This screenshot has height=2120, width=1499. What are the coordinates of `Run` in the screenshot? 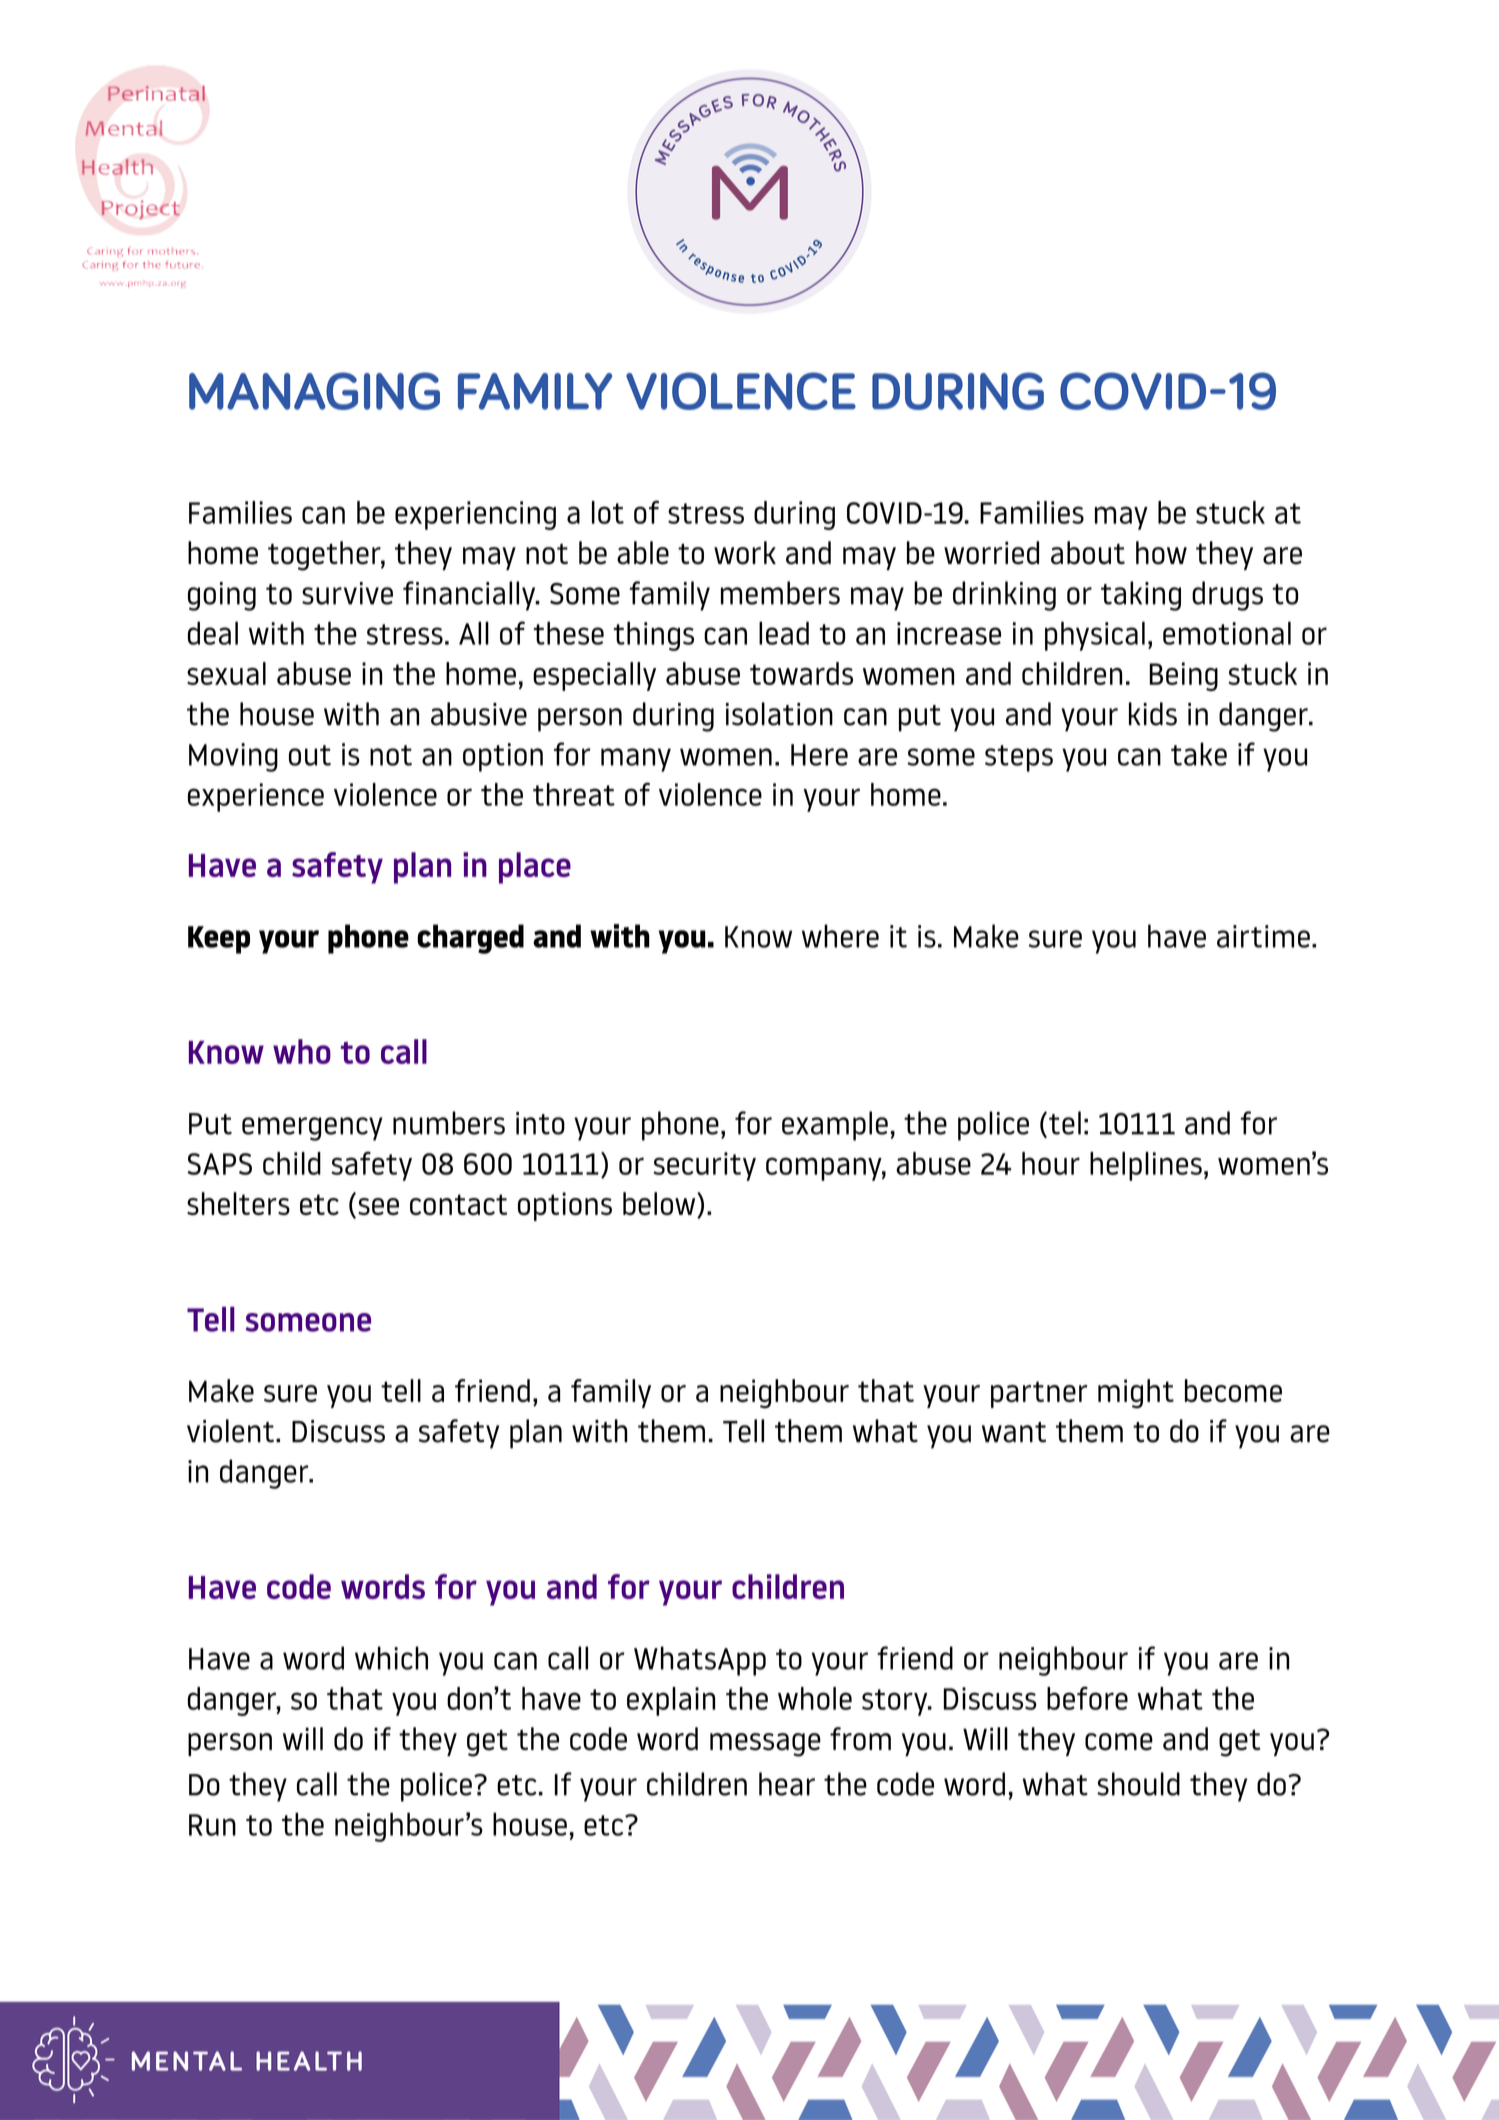 It's located at (212, 1825).
